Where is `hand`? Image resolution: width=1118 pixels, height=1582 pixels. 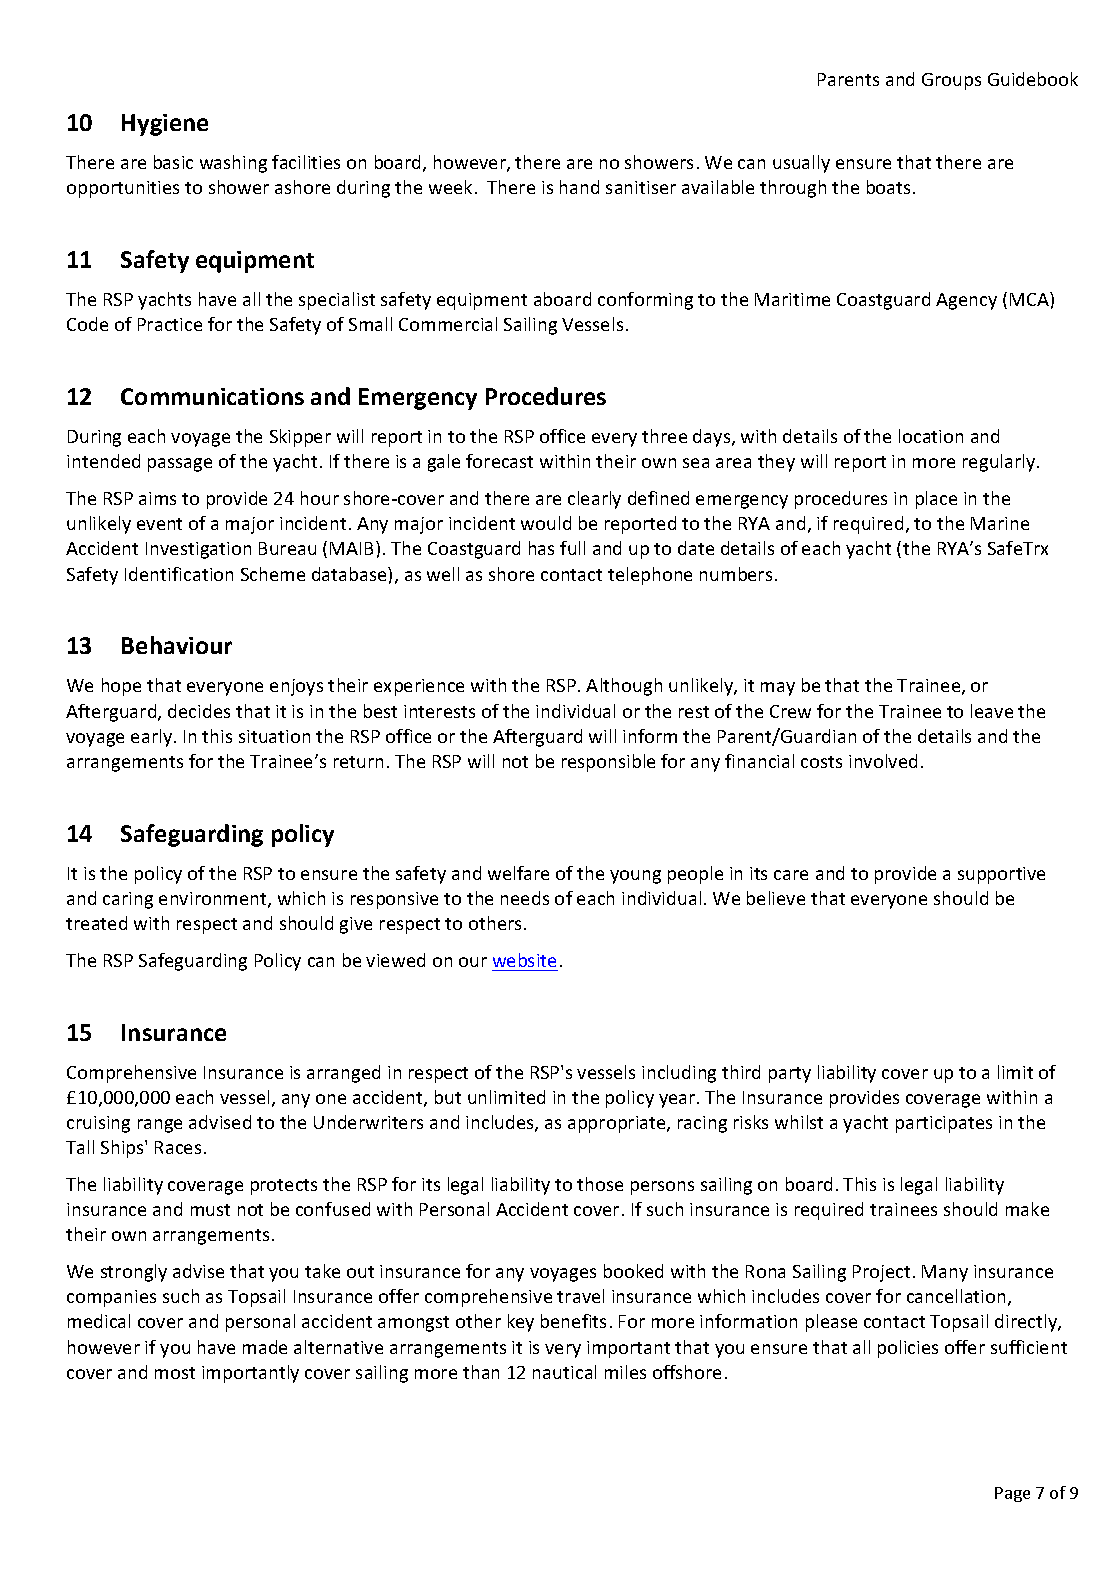 hand is located at coordinates (579, 187).
